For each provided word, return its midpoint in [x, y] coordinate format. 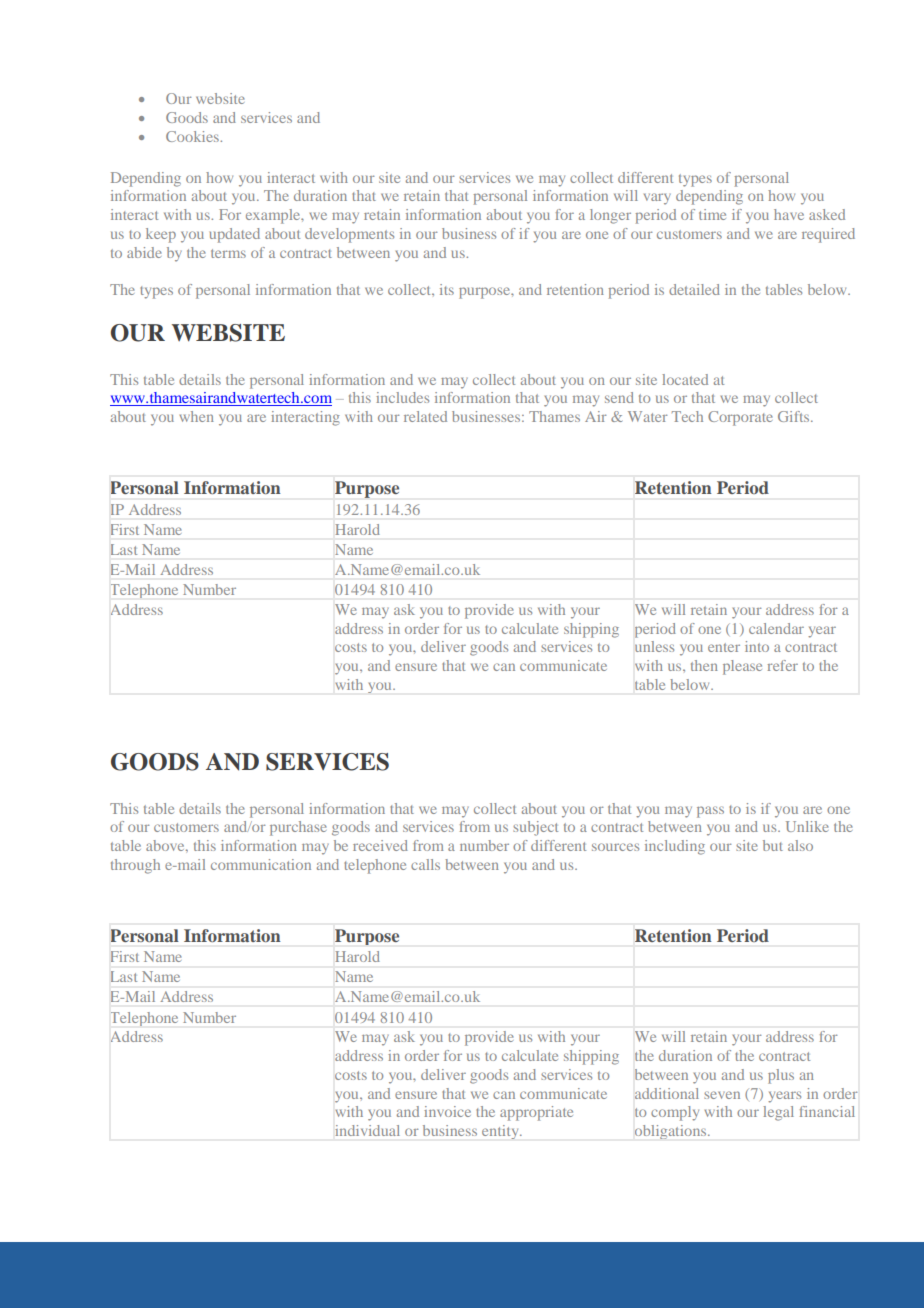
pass [710, 812]
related [425, 416]
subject [535, 828]
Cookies [193, 136]
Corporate [740, 418]
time [712, 214]
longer [610, 216]
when [196, 416]
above [166, 845]
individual [367, 1130]
